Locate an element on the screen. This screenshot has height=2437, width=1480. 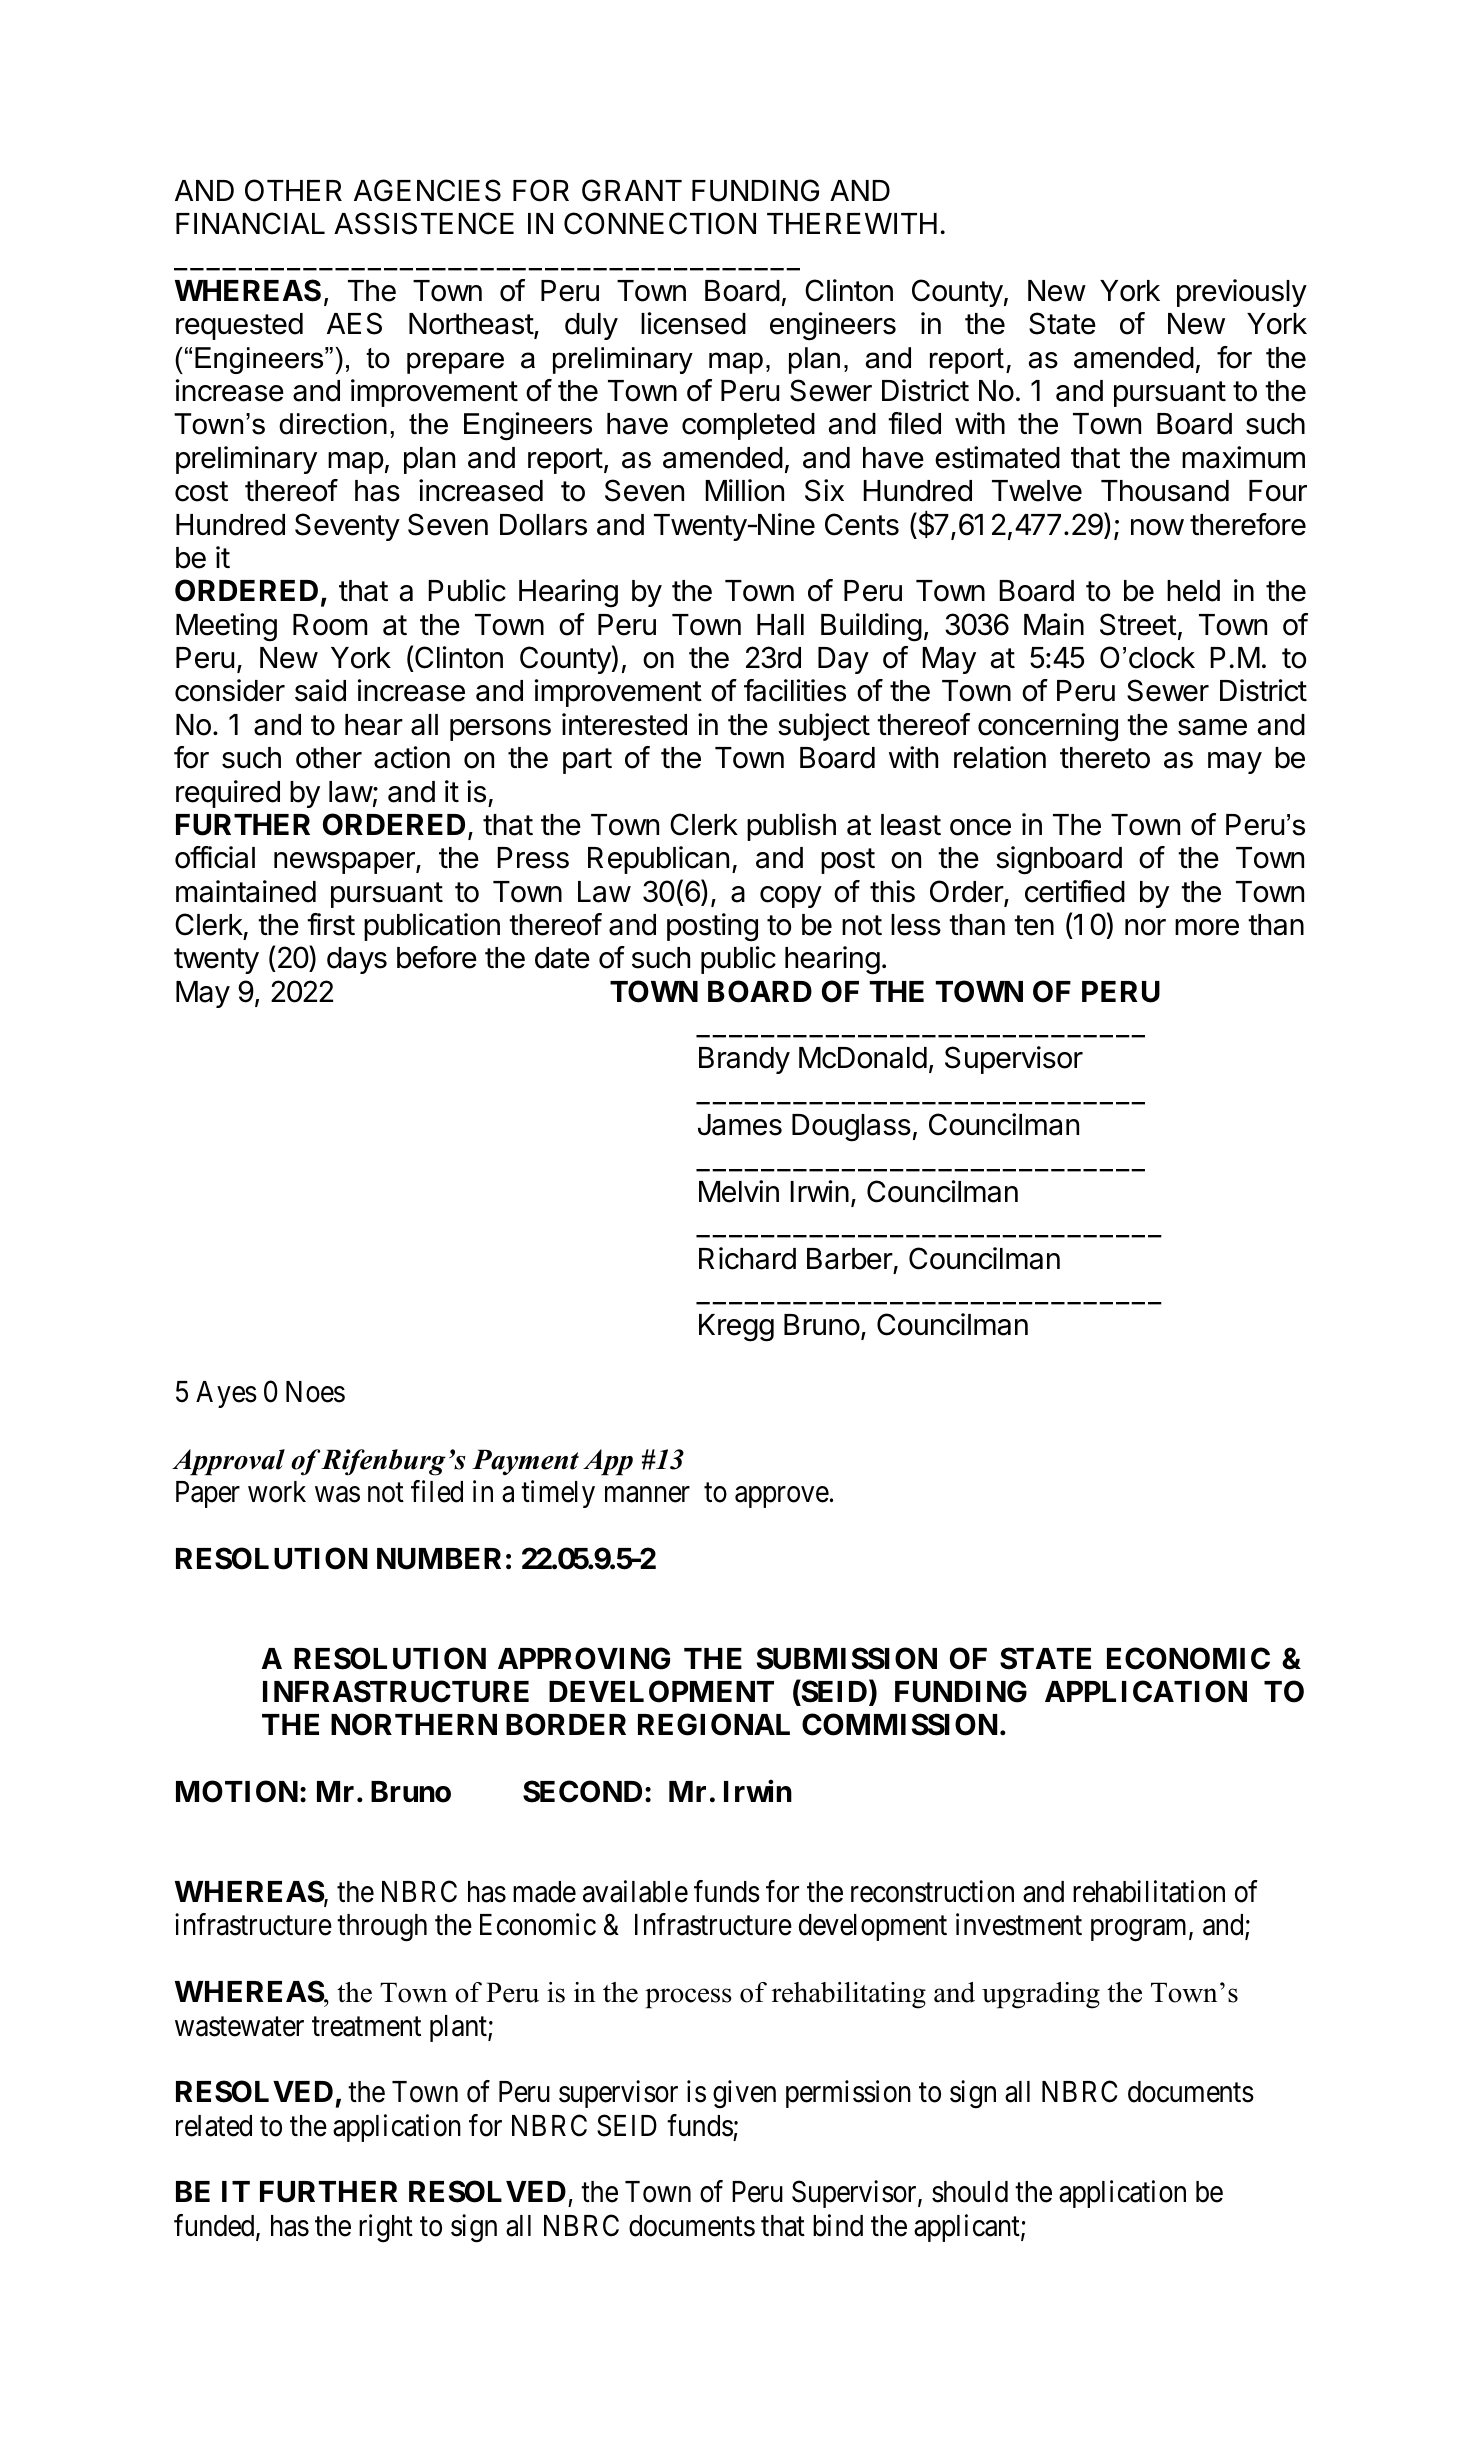
Melvin is located at coordinates (739, 1191).
